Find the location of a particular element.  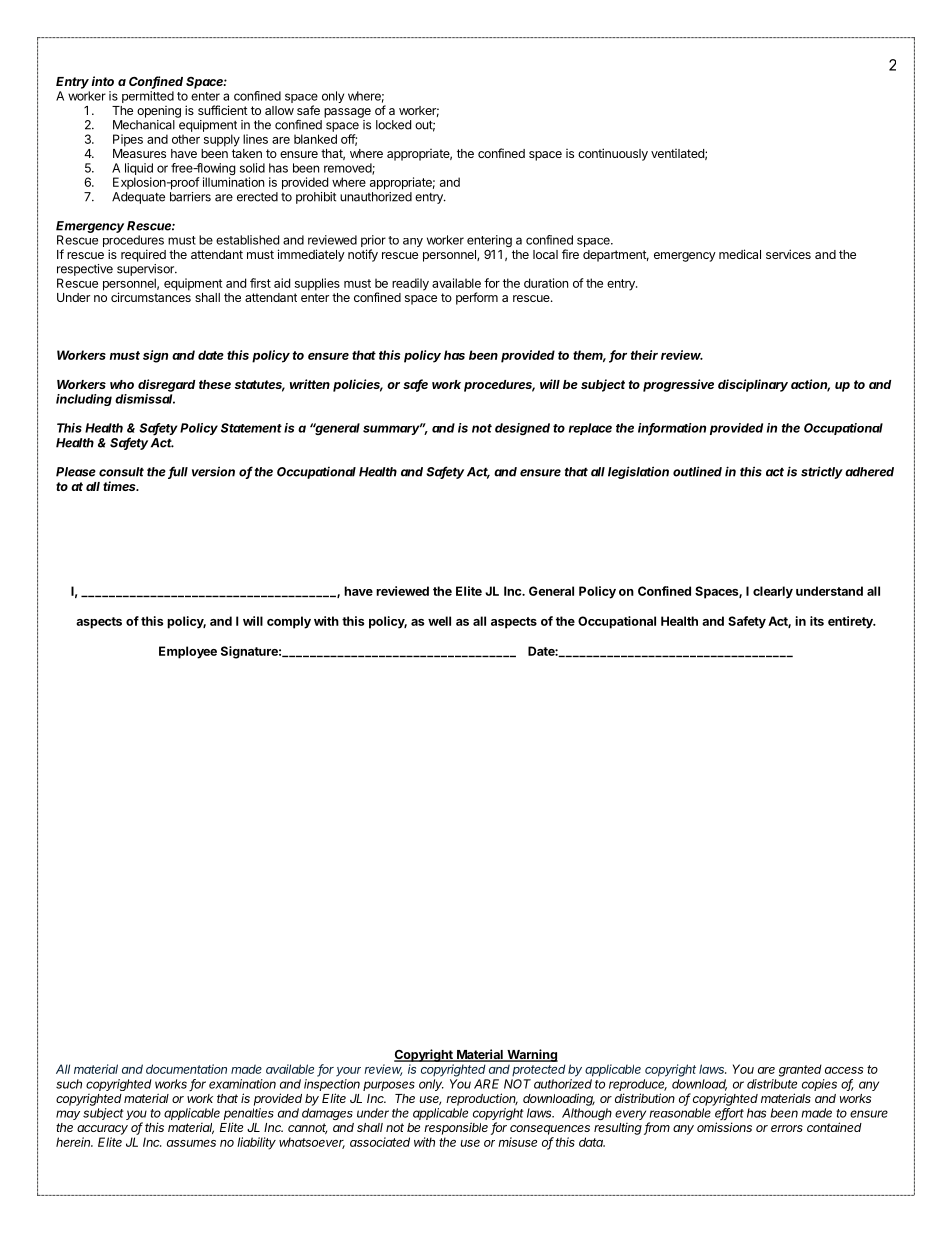

documentation is located at coordinates (186, 1069).
